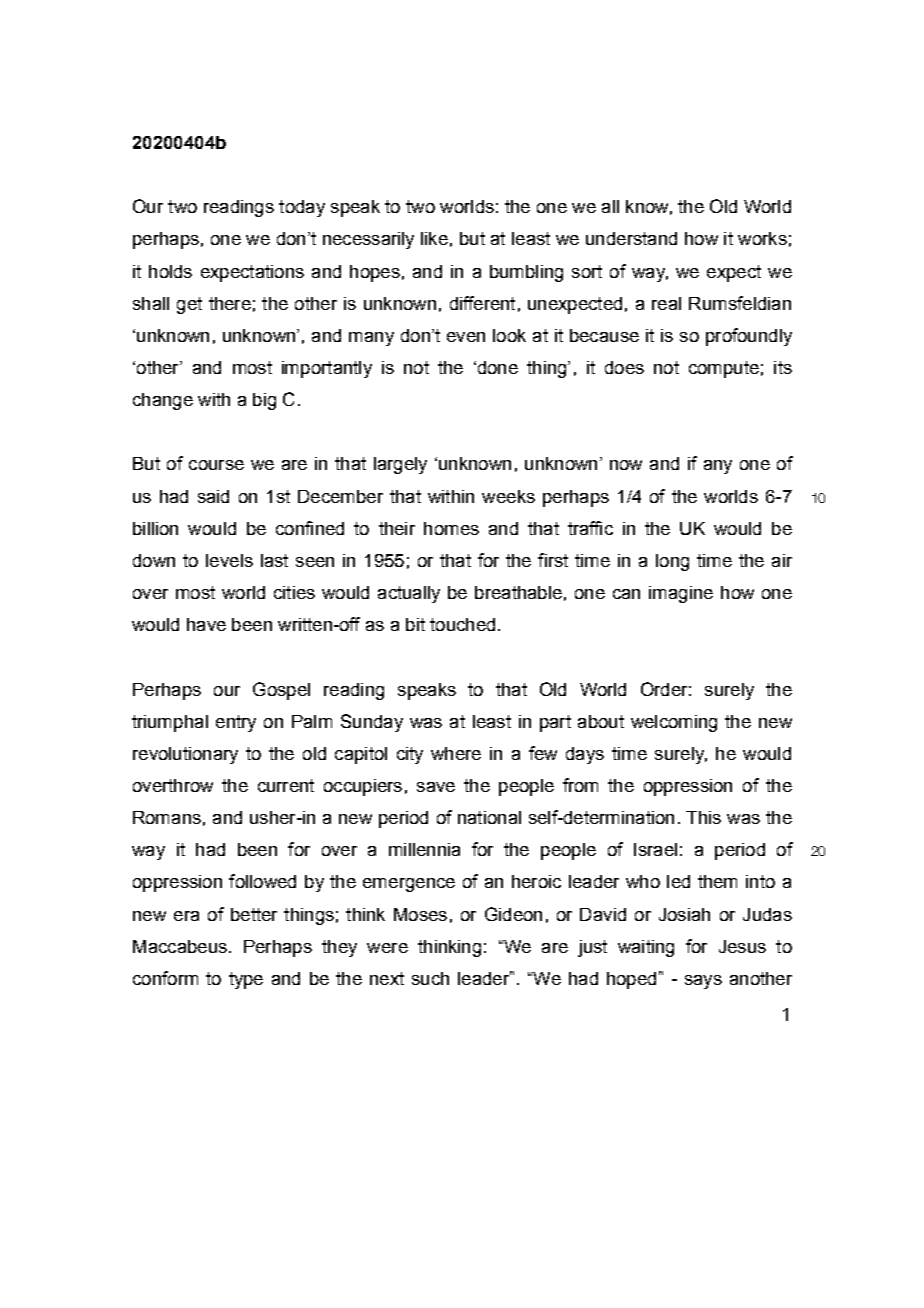  Describe the element at coordinates (762, 238) in the image. I see `works` at that location.
